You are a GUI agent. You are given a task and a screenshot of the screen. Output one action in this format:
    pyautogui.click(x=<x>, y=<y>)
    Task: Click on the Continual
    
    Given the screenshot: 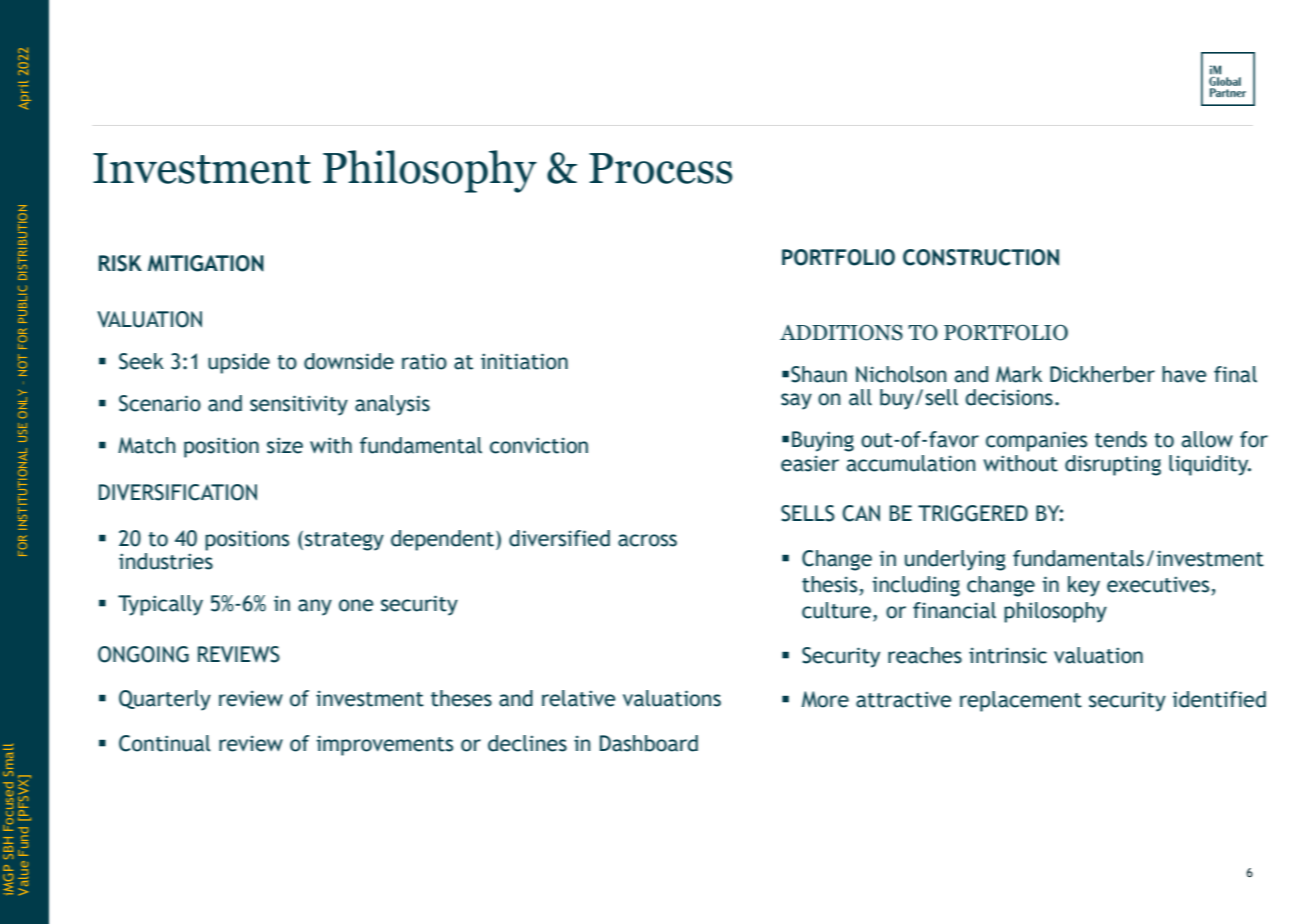 What is the action you would take?
    pyautogui.click(x=165, y=743)
